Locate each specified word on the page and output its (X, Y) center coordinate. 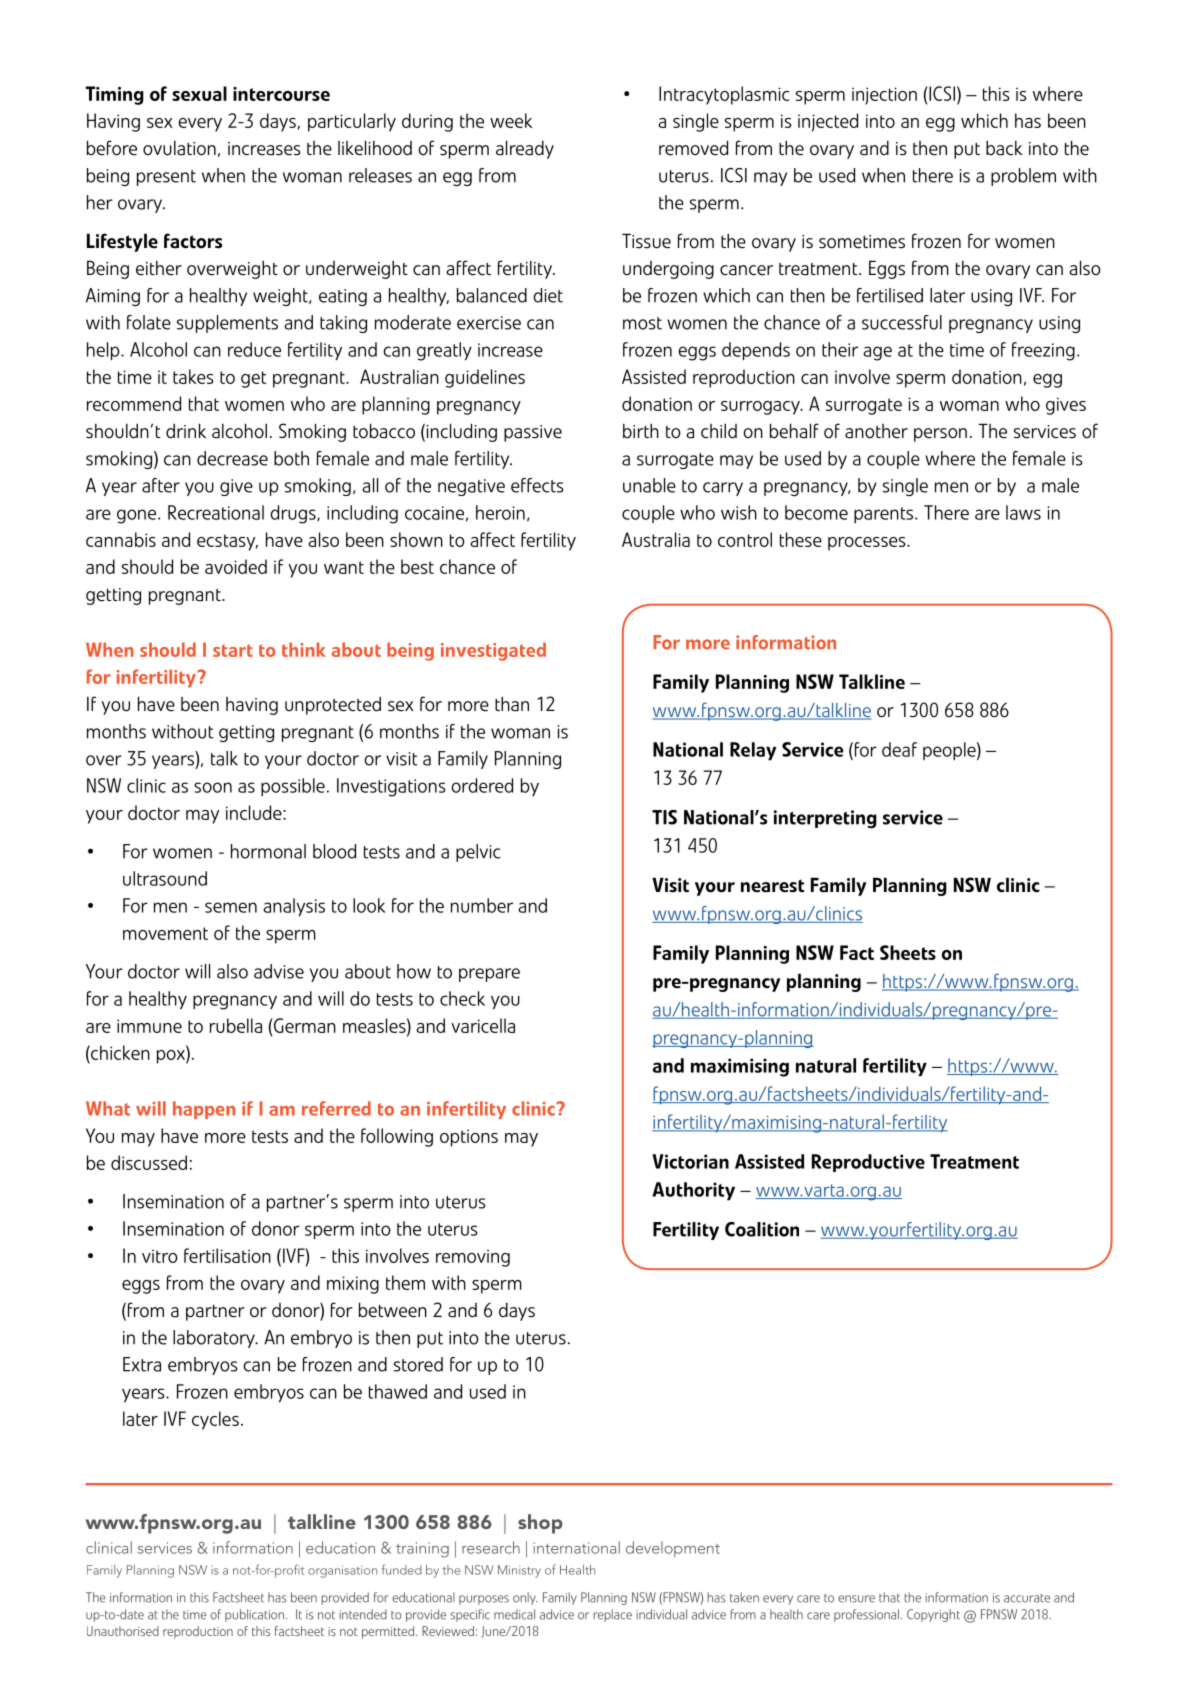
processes (868, 544)
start (233, 650)
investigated (493, 651)
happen (204, 1110)
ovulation (179, 148)
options (469, 1138)
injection (884, 96)
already (525, 149)
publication (254, 1615)
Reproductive (868, 1163)
